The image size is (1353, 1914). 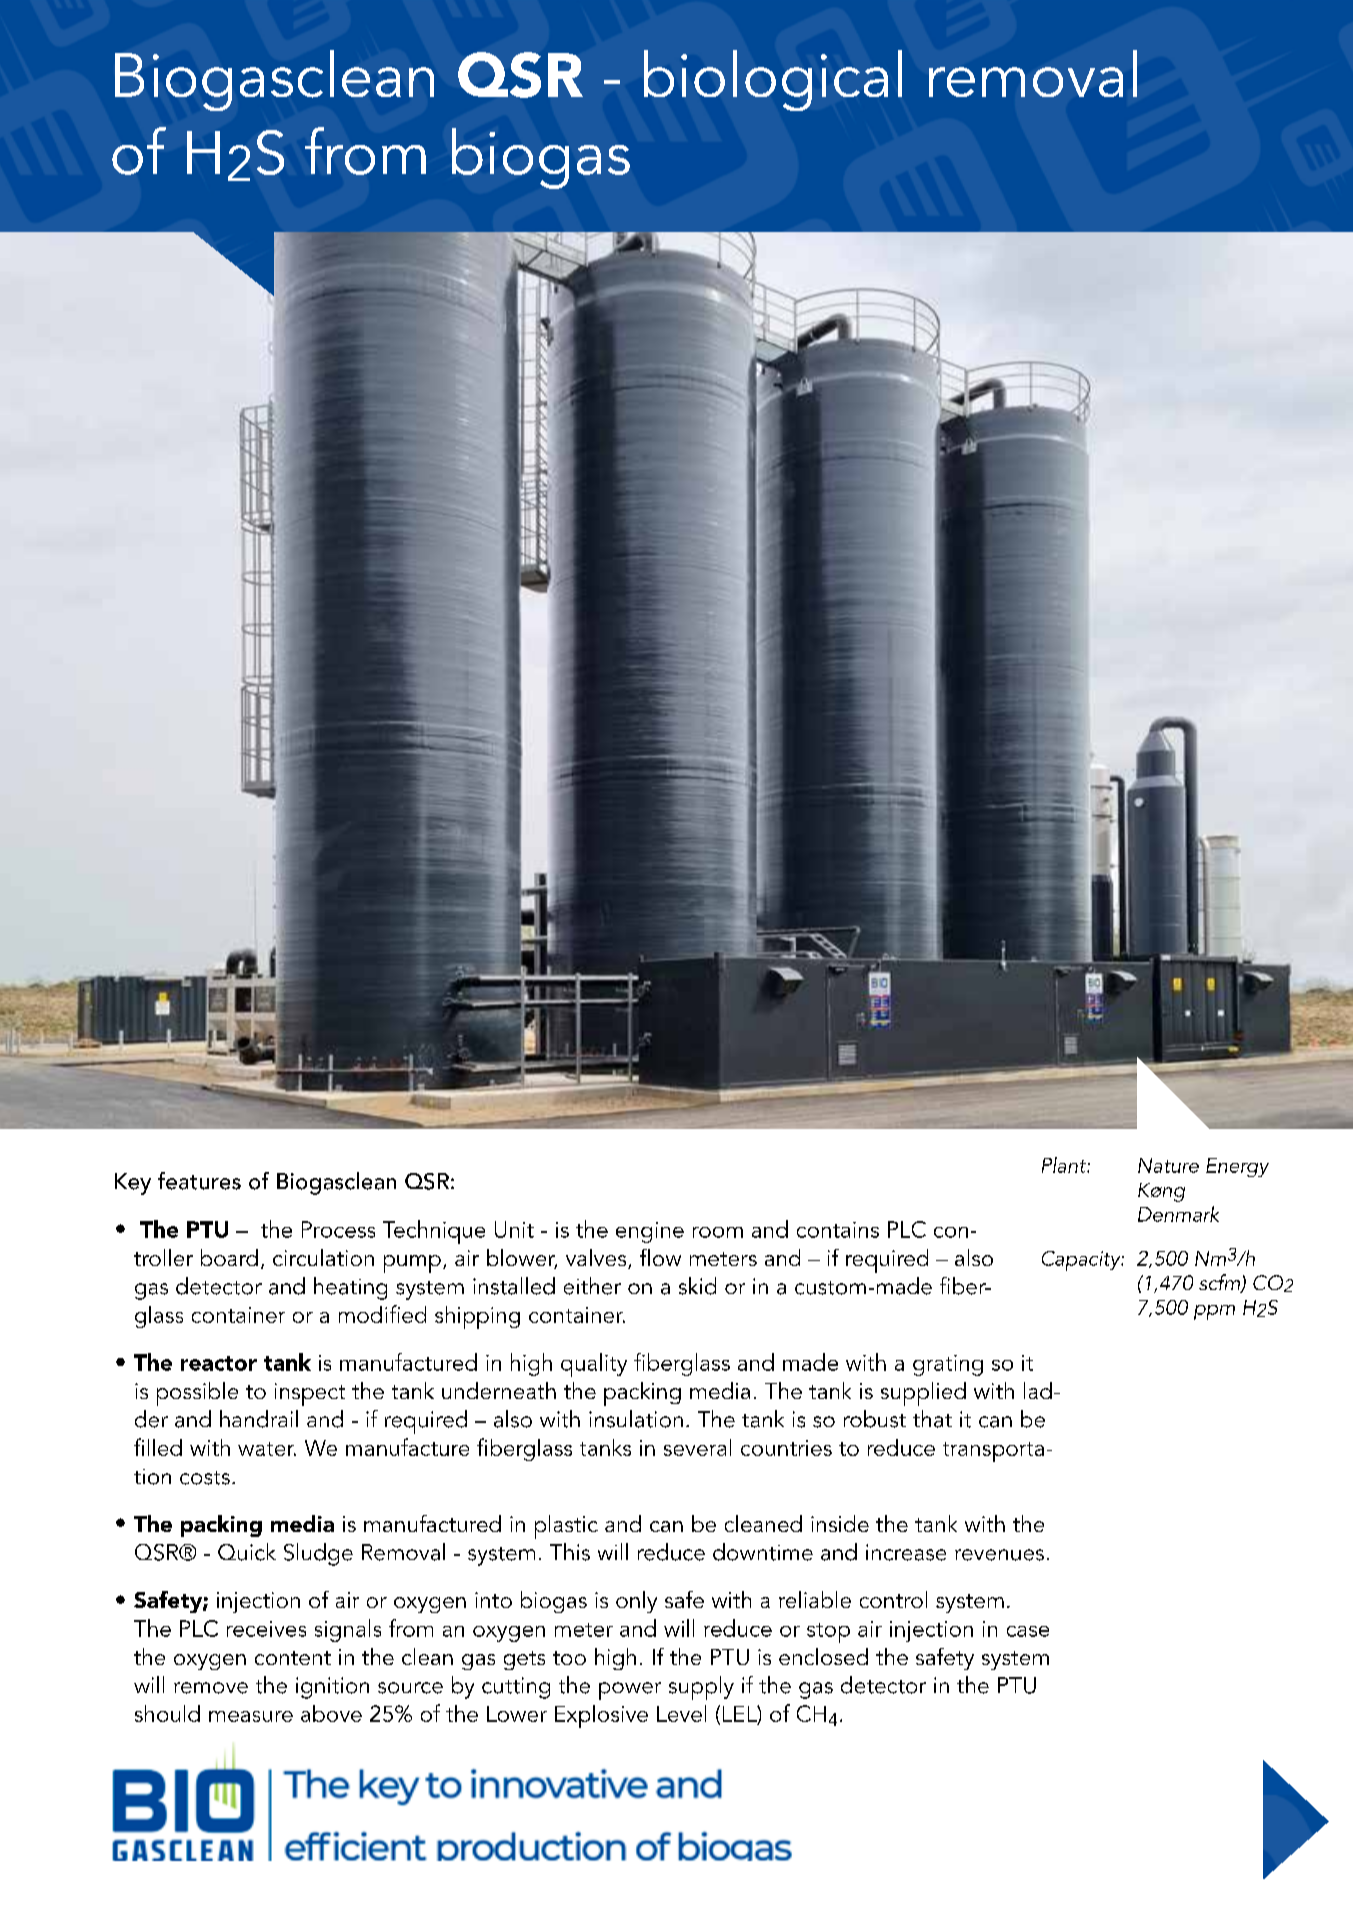 I want to click on Energy, so click(x=1237, y=1167).
